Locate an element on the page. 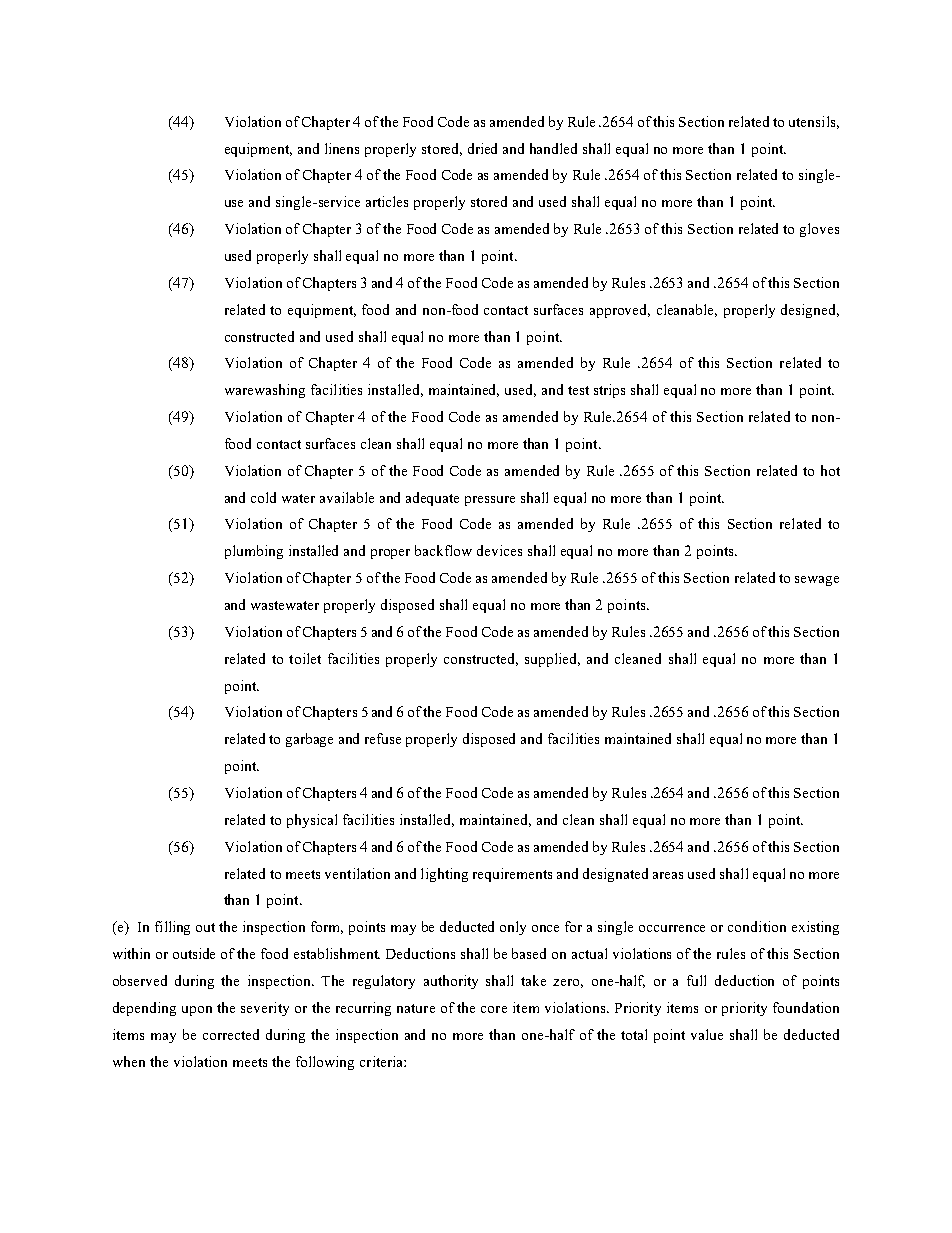 The image size is (952, 1233). plumbing is located at coordinates (254, 552).
